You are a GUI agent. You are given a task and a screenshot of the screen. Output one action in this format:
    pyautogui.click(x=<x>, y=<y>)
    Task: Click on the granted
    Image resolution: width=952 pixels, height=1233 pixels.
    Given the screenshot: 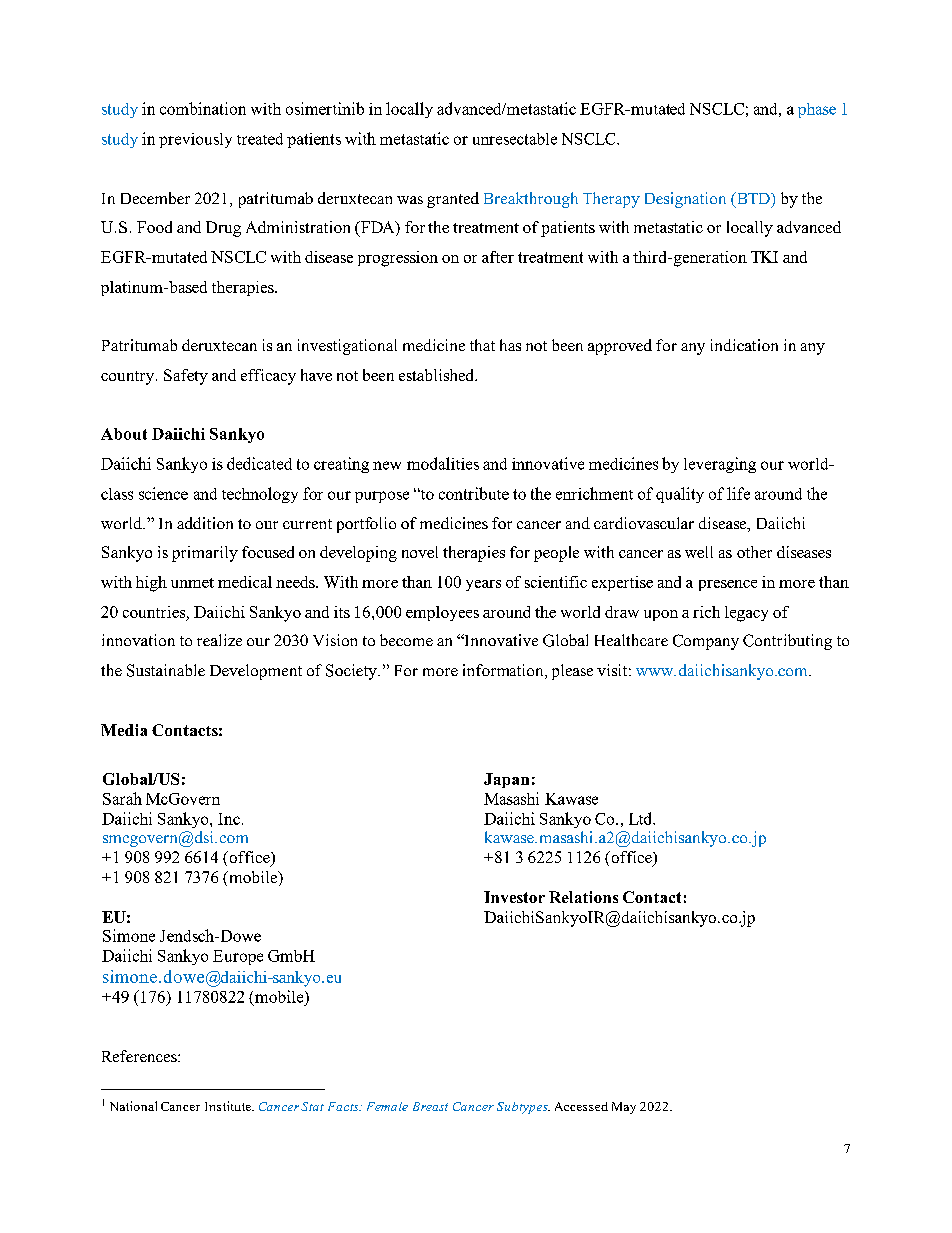 What is the action you would take?
    pyautogui.click(x=453, y=200)
